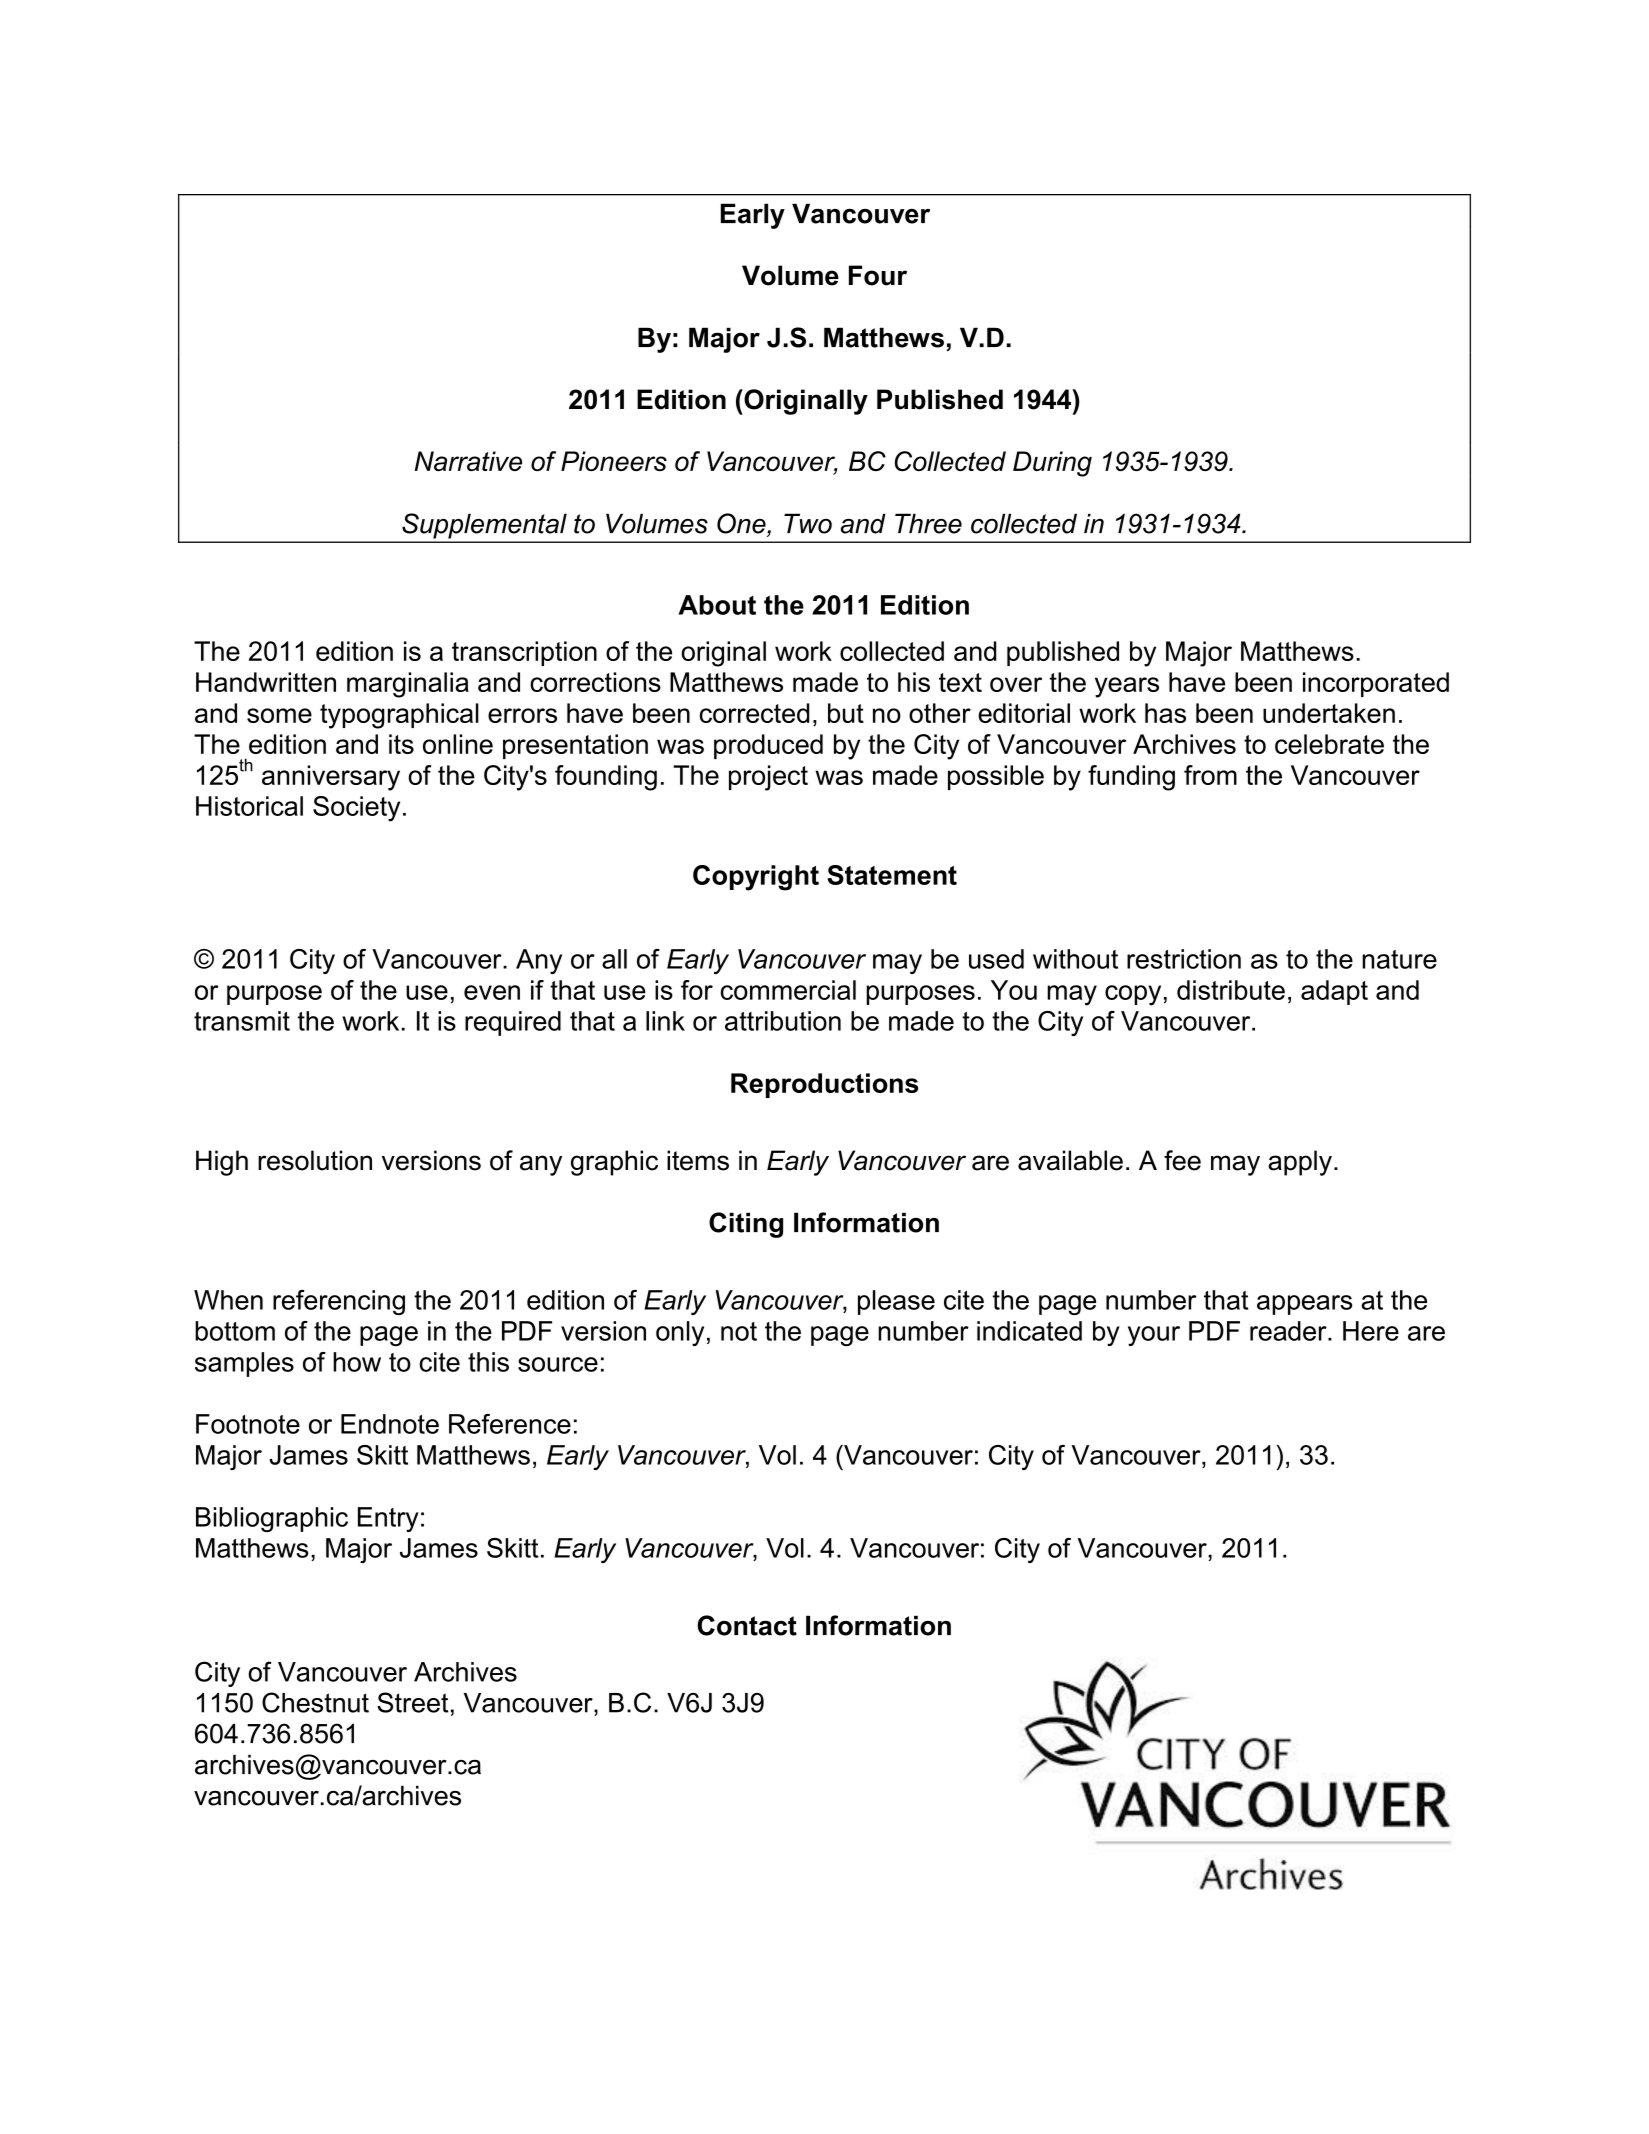  What do you see at coordinates (747, 1625) in the document?
I see `Contact` at bounding box center [747, 1625].
